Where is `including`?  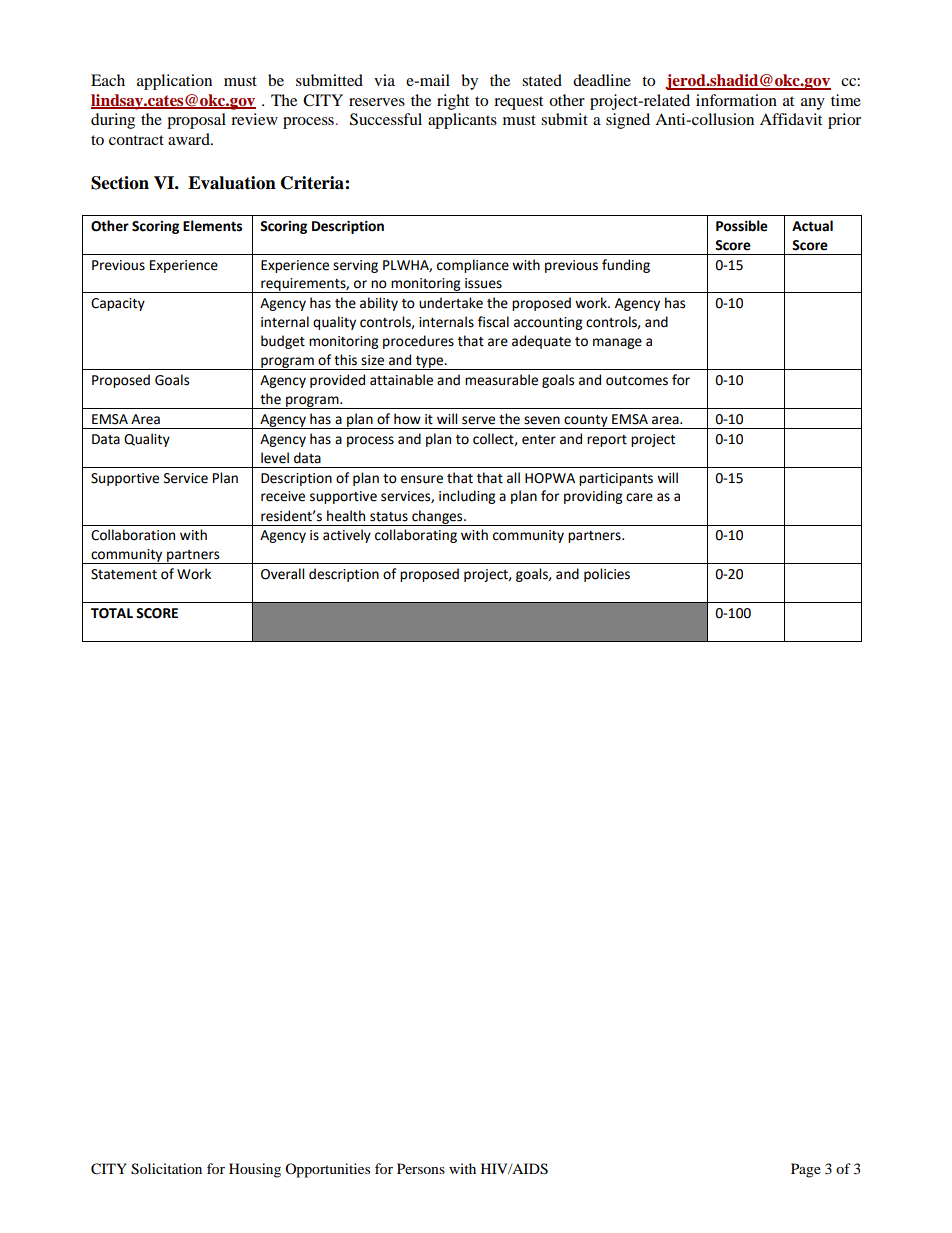
including is located at coordinates (467, 497).
